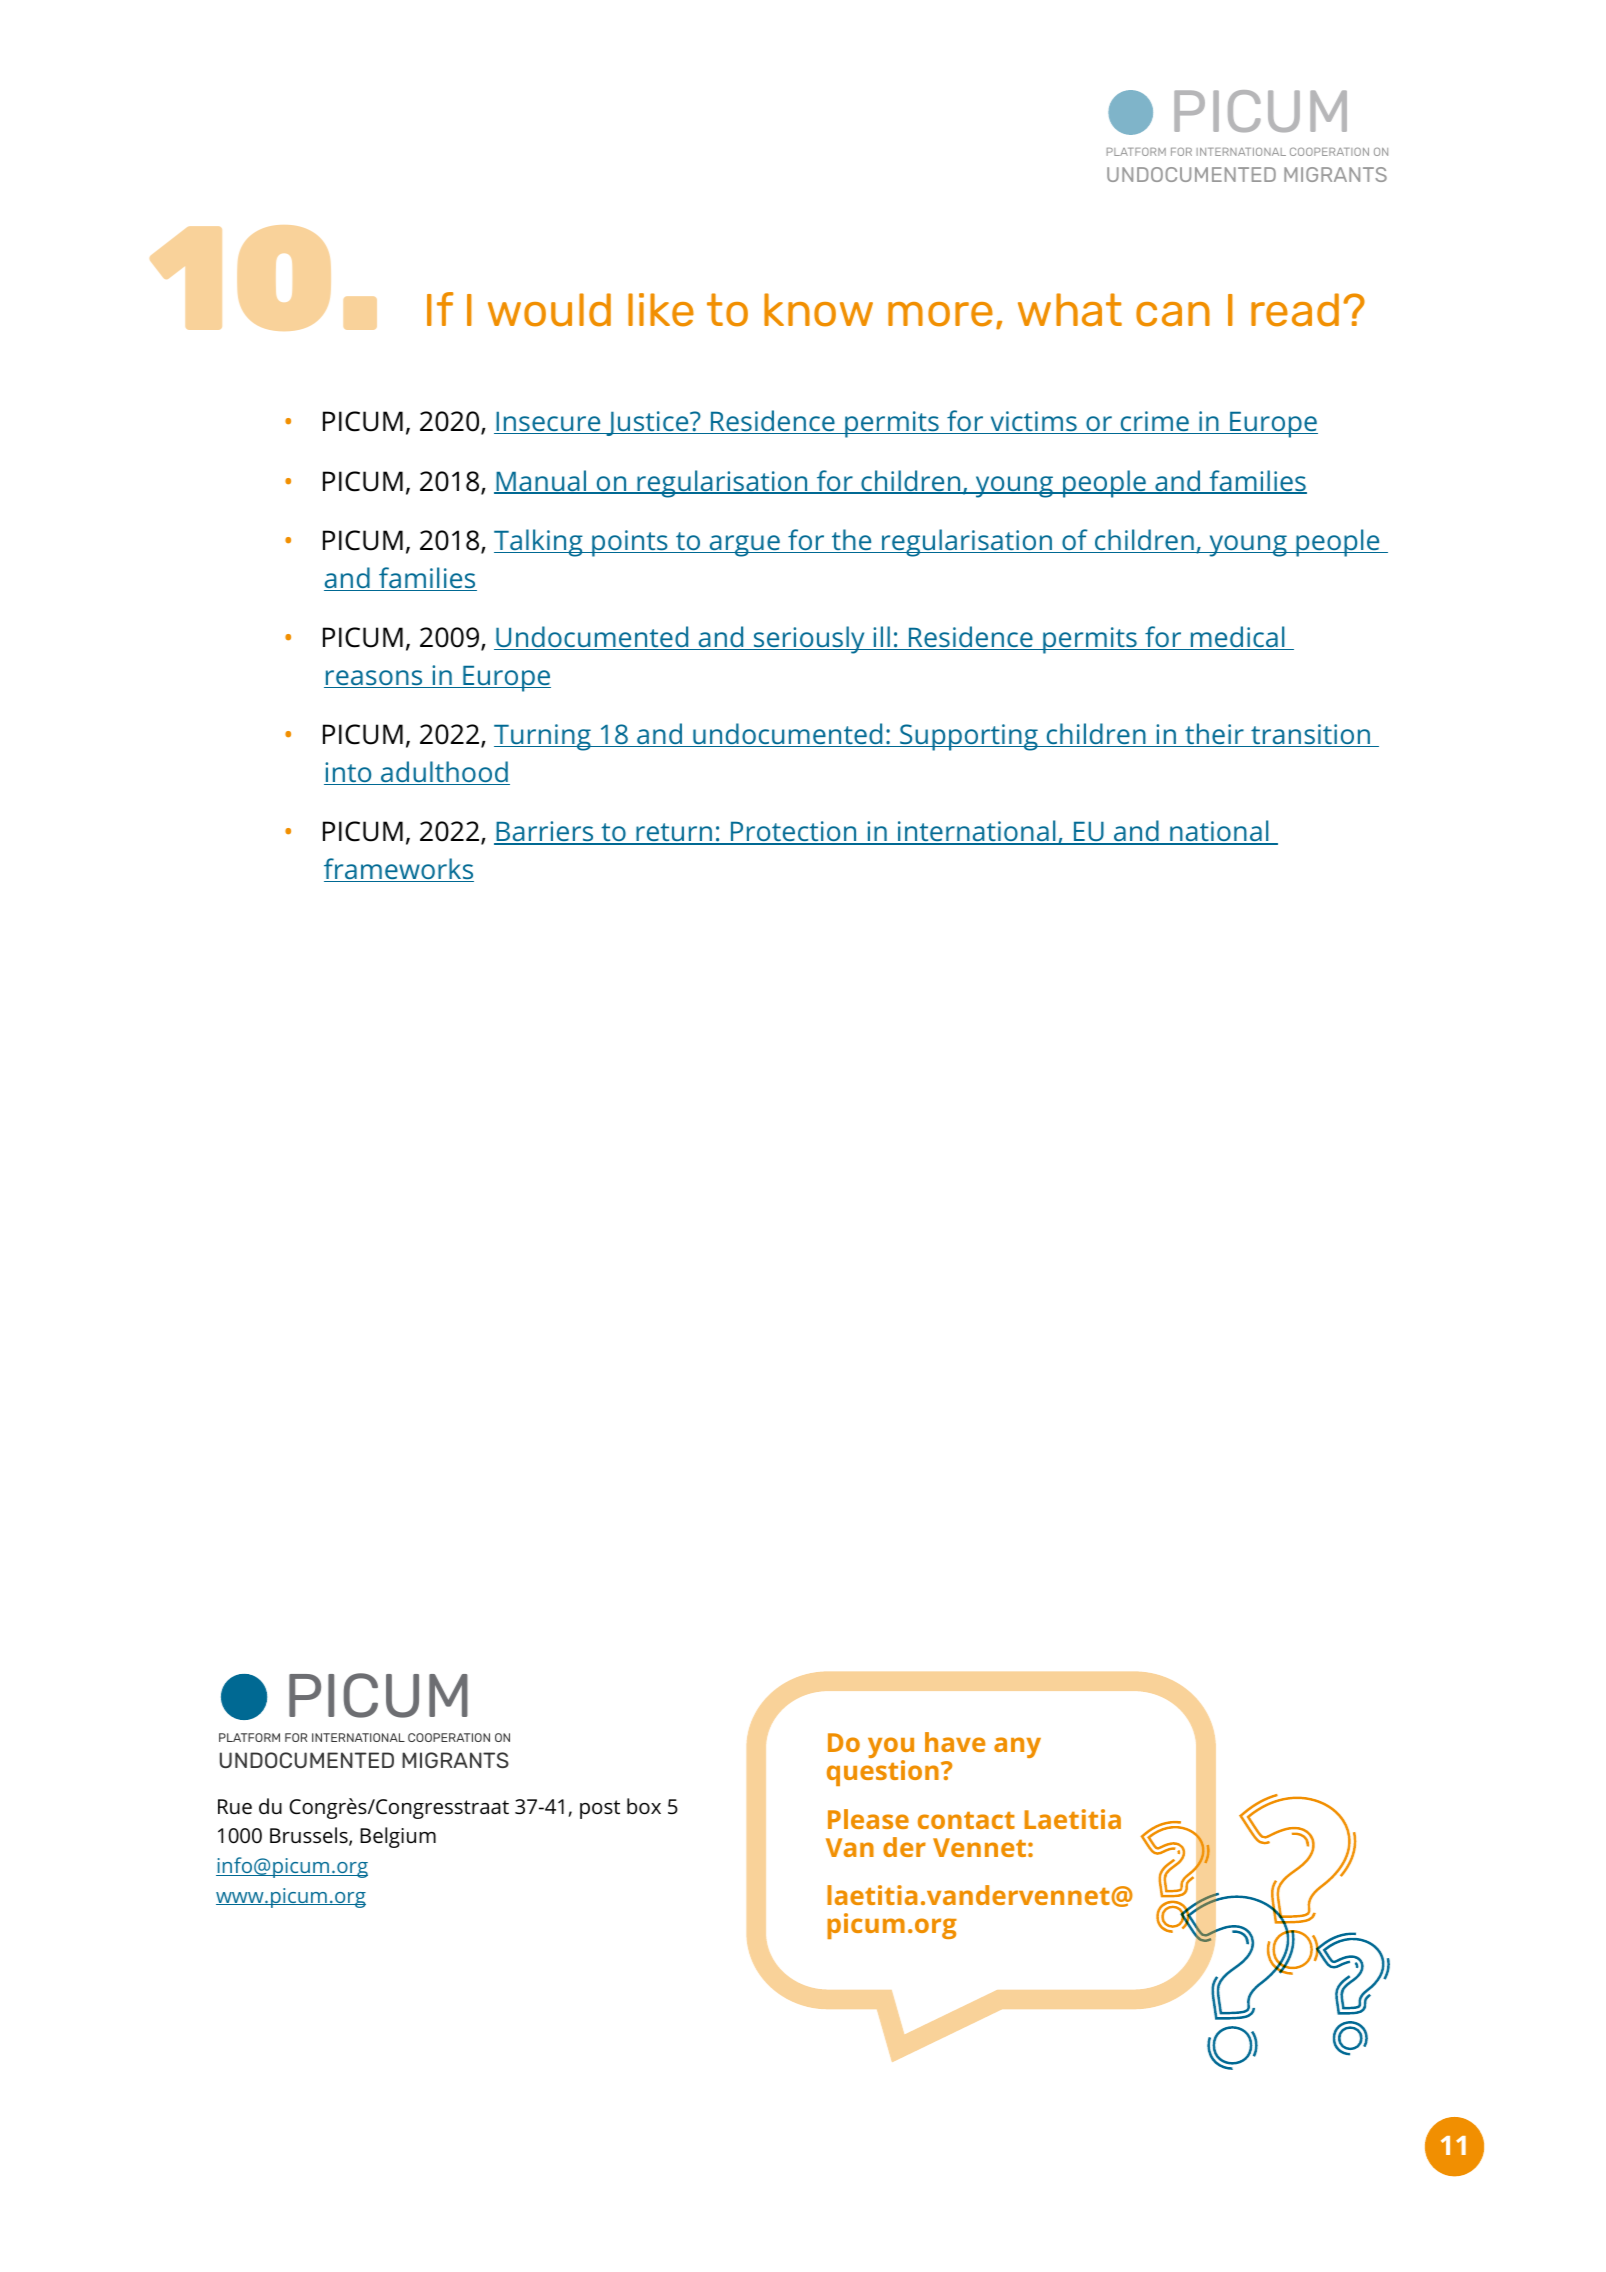 Image resolution: width=1606 pixels, height=2272 pixels. Describe the element at coordinates (1214, 735) in the document. I see `their` at that location.
